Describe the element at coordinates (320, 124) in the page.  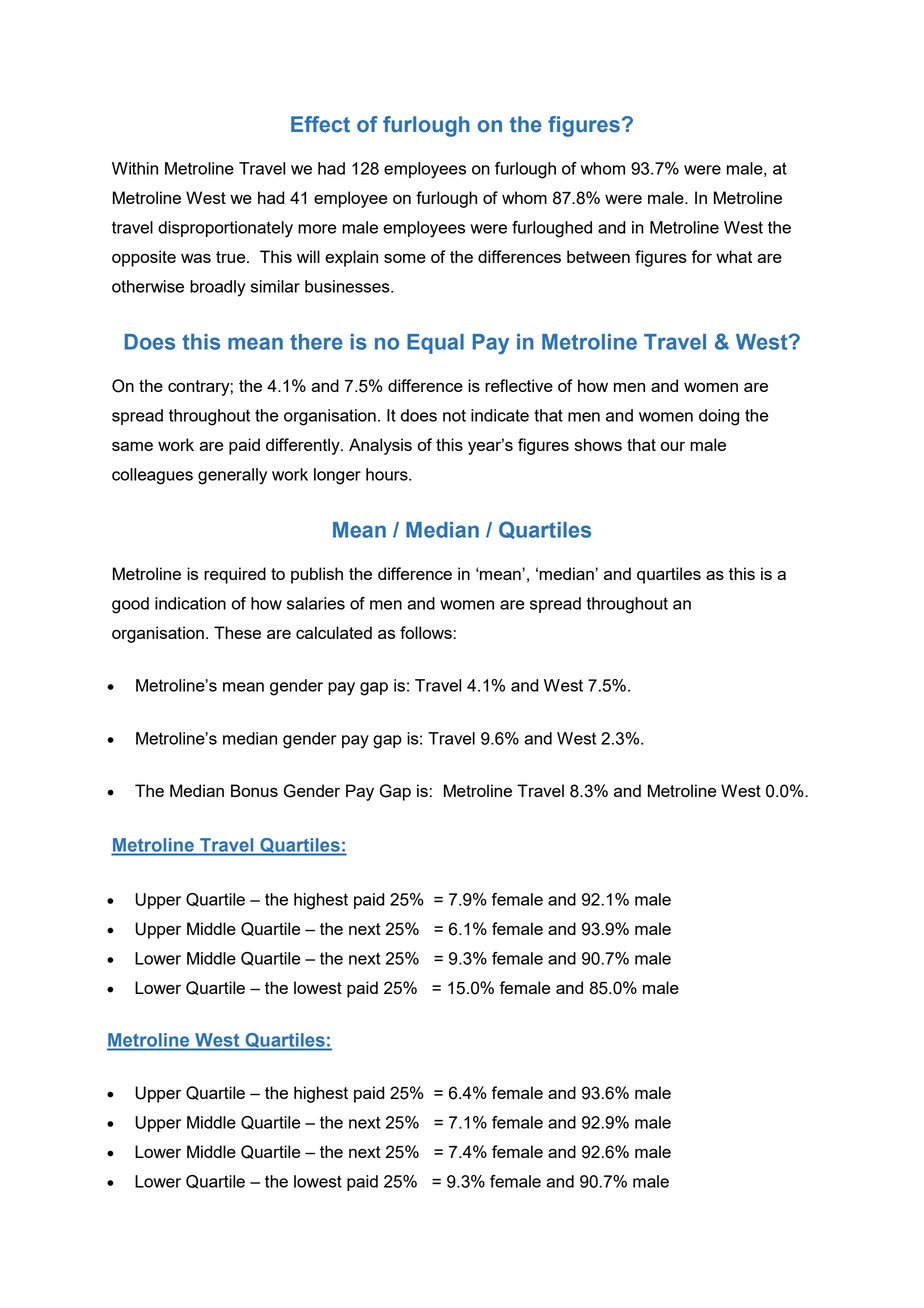
I see `Effect` at that location.
